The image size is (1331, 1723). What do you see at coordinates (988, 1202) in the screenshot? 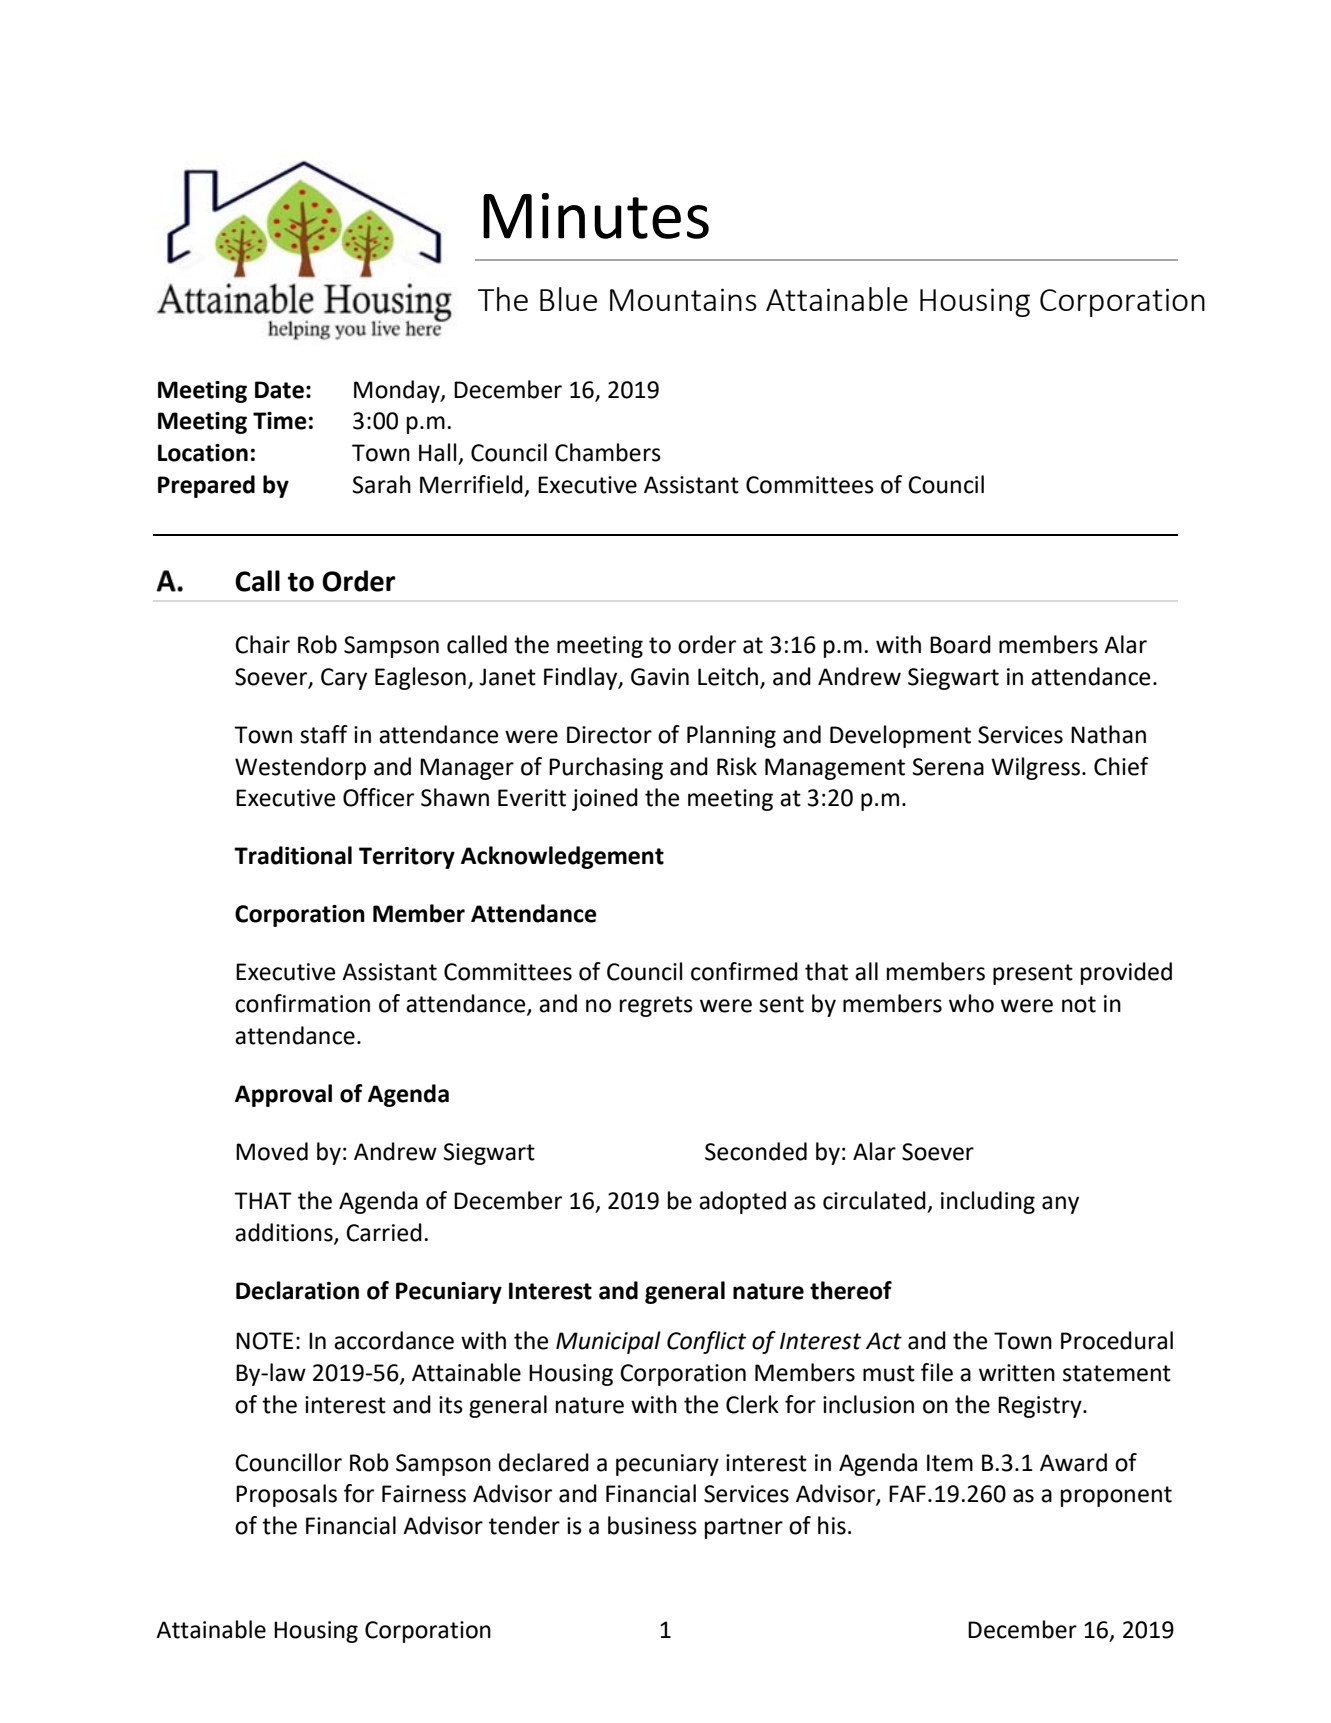
I see `including` at bounding box center [988, 1202].
